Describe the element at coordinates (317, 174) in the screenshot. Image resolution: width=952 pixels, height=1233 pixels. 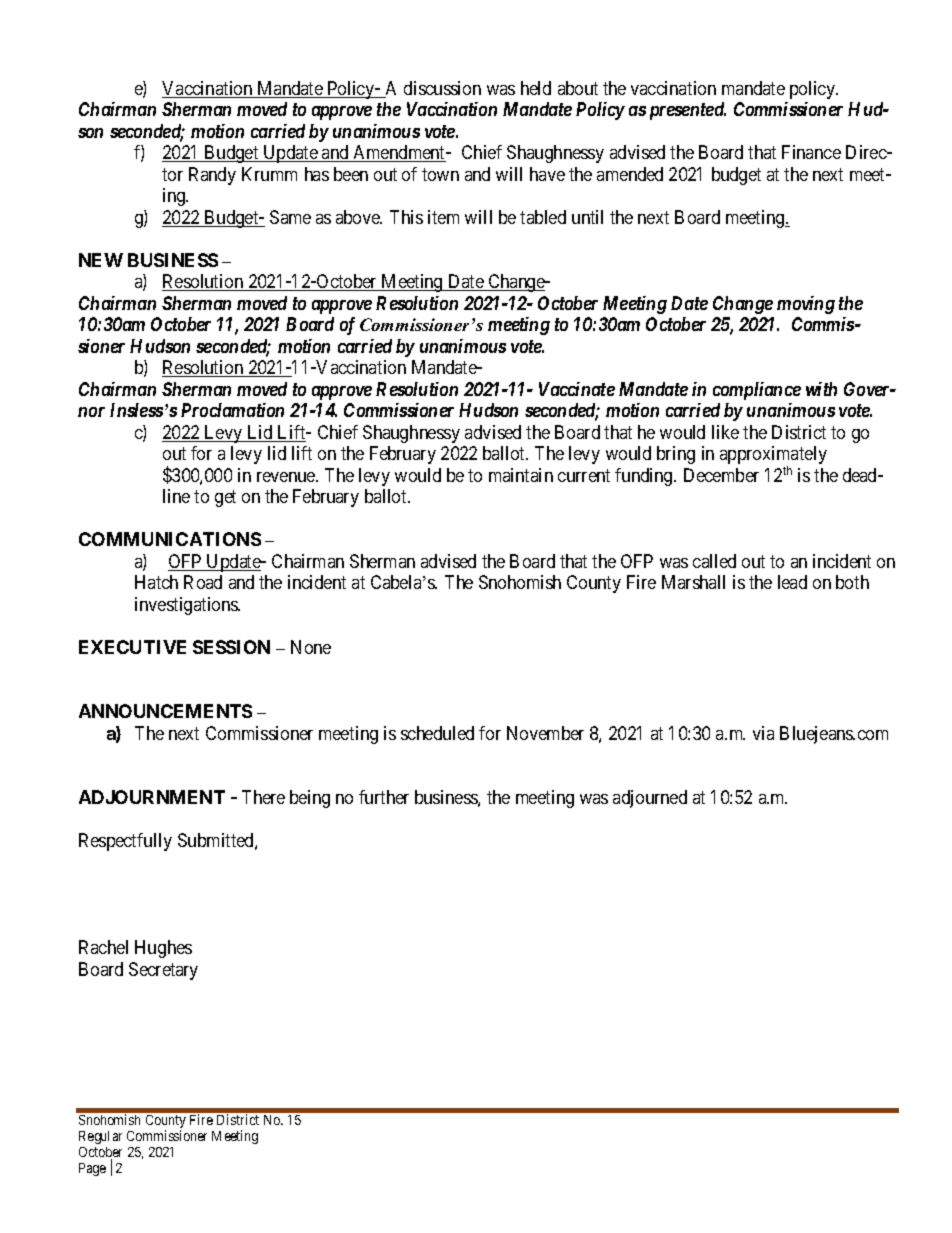
I see `has` at that location.
